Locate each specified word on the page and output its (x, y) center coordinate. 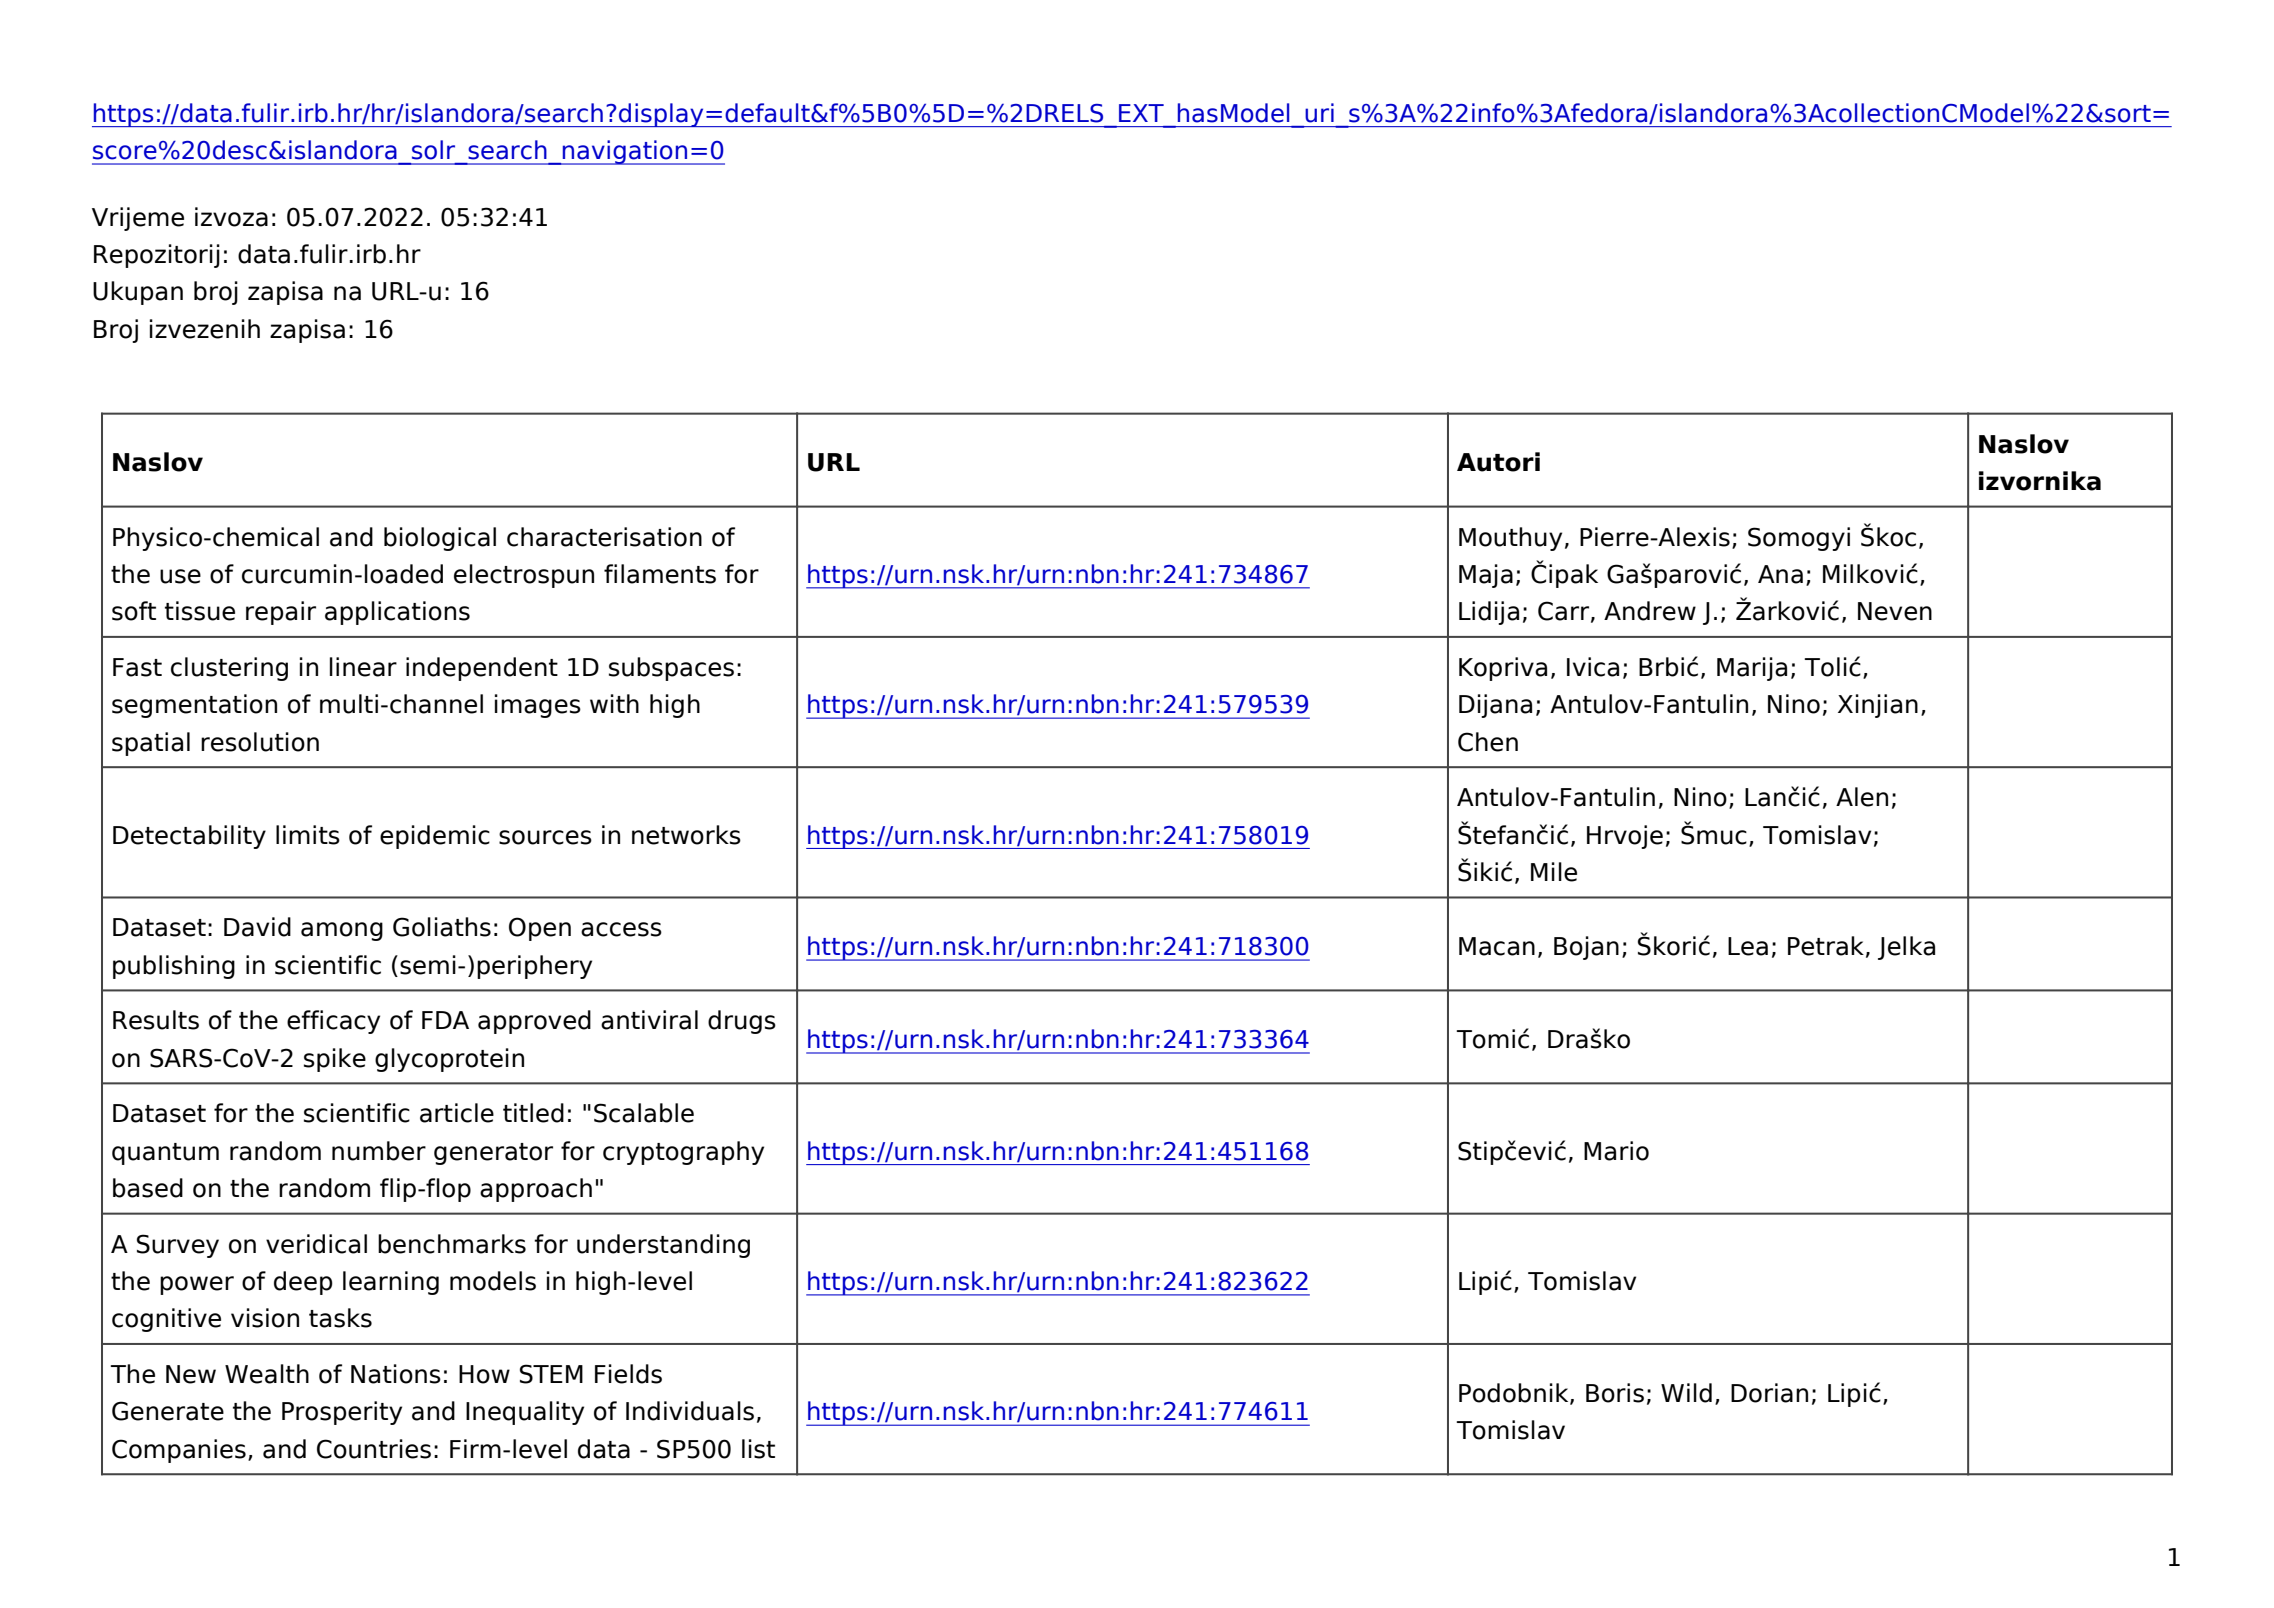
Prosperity (342, 1413)
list (758, 1449)
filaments (660, 574)
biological (440, 539)
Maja (1486, 576)
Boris (1615, 1393)
